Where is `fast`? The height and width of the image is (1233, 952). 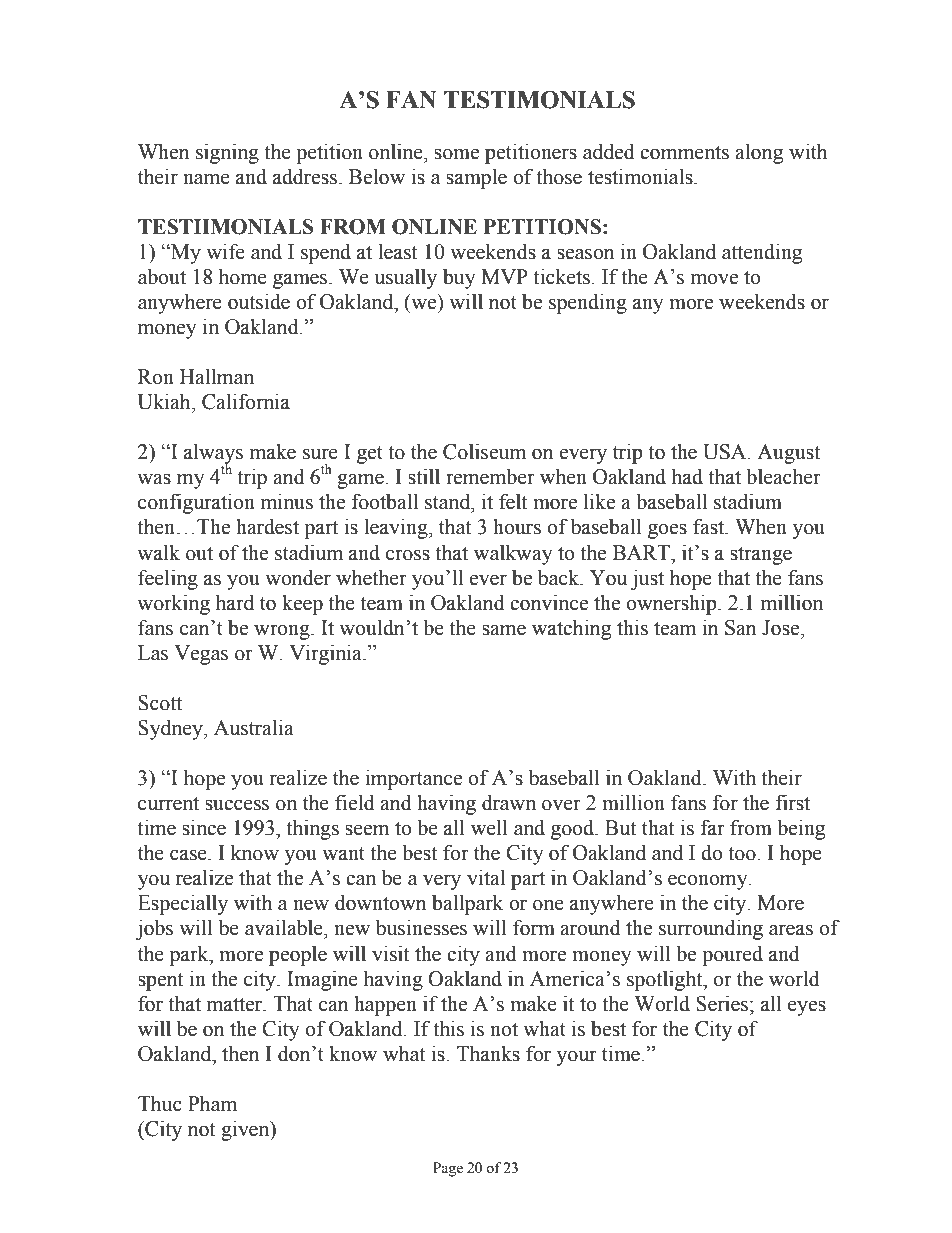
fast is located at coordinates (710, 526).
